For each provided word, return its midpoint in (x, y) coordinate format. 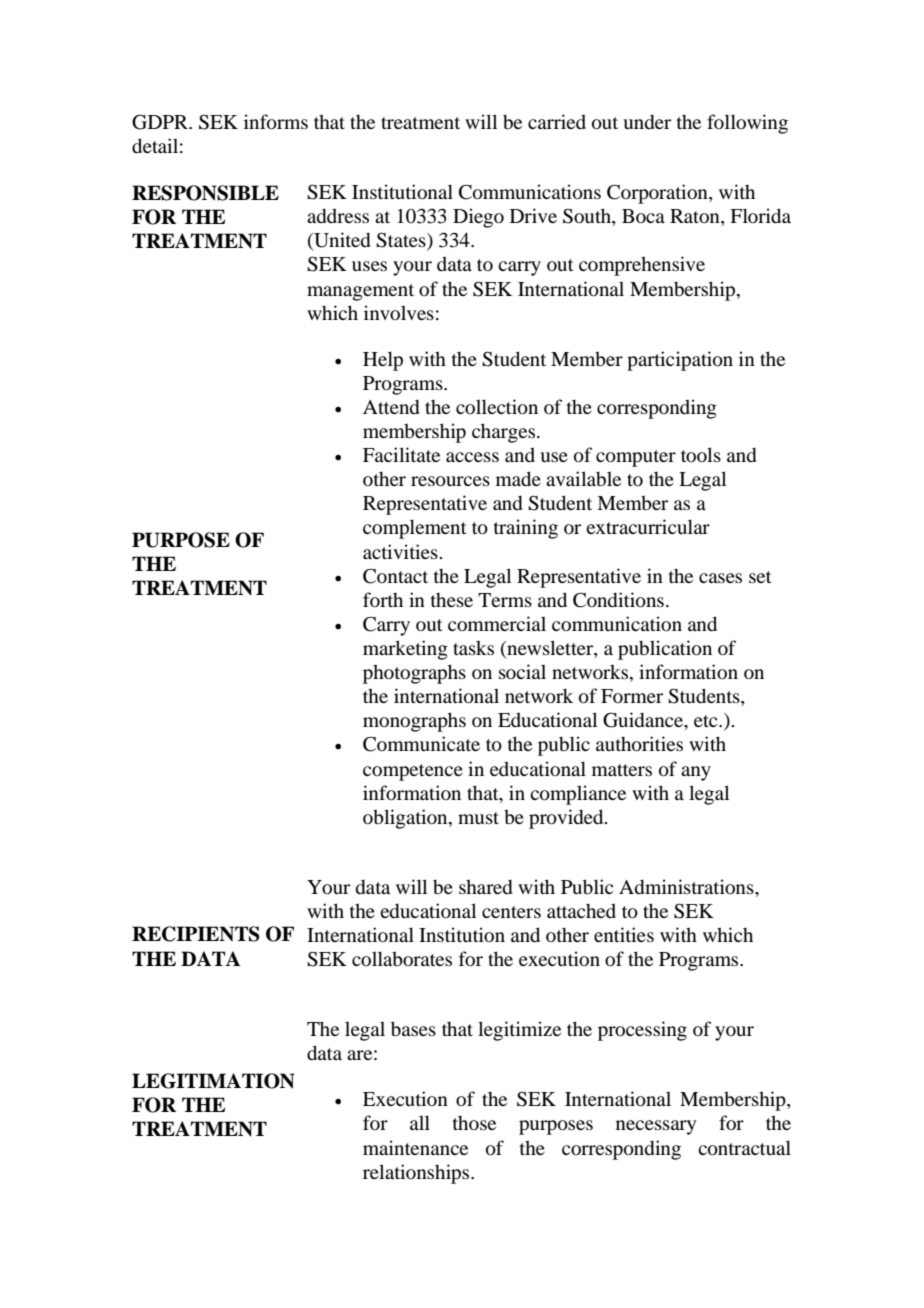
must (478, 818)
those (474, 1123)
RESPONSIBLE (205, 193)
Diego (478, 218)
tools (701, 454)
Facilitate (401, 454)
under (647, 121)
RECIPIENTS (196, 934)
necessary (656, 1127)
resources (450, 481)
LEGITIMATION (213, 1081)
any (696, 773)
